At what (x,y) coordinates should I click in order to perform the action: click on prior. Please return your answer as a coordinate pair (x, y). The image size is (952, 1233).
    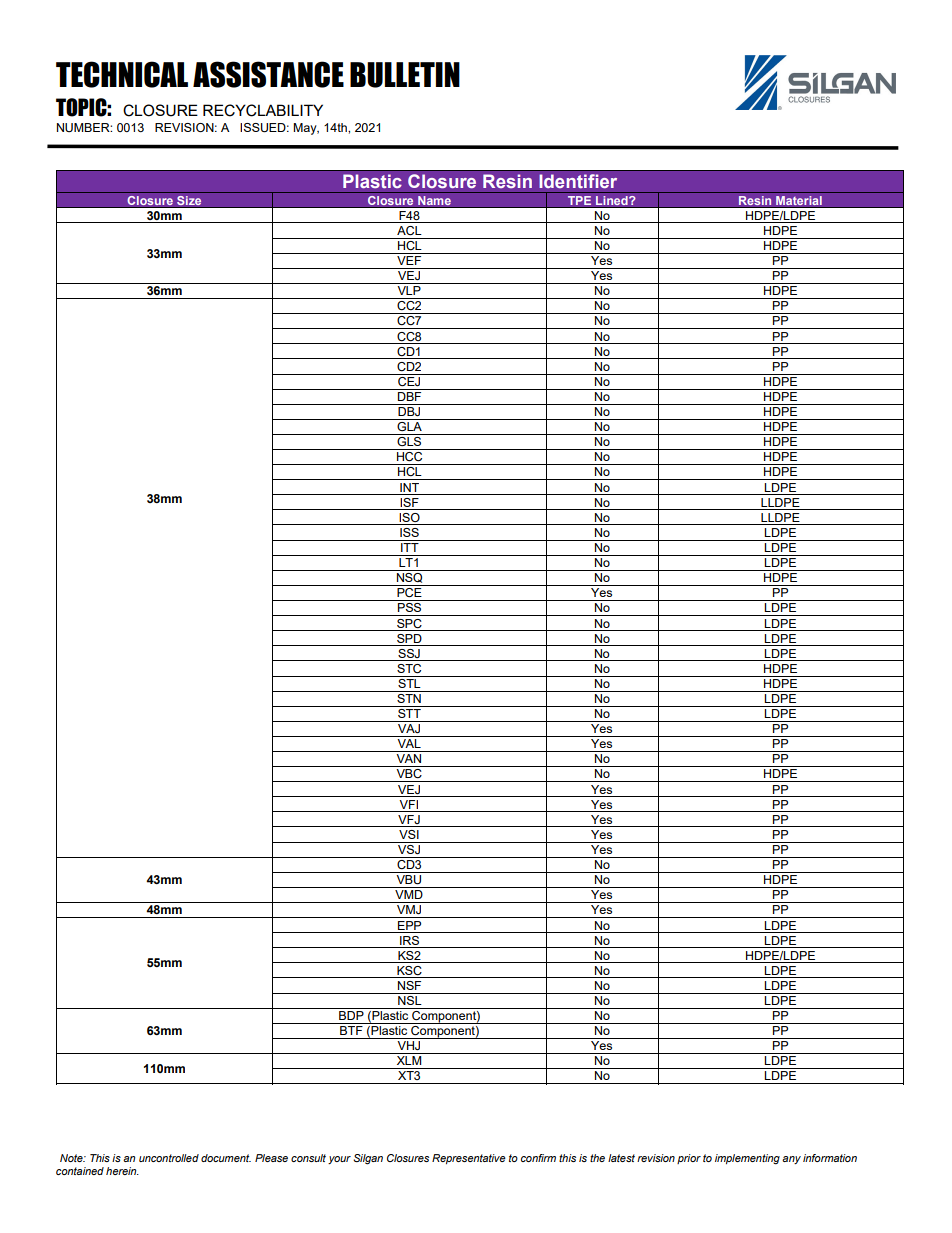
    Looking at the image, I should click on (689, 1159).
